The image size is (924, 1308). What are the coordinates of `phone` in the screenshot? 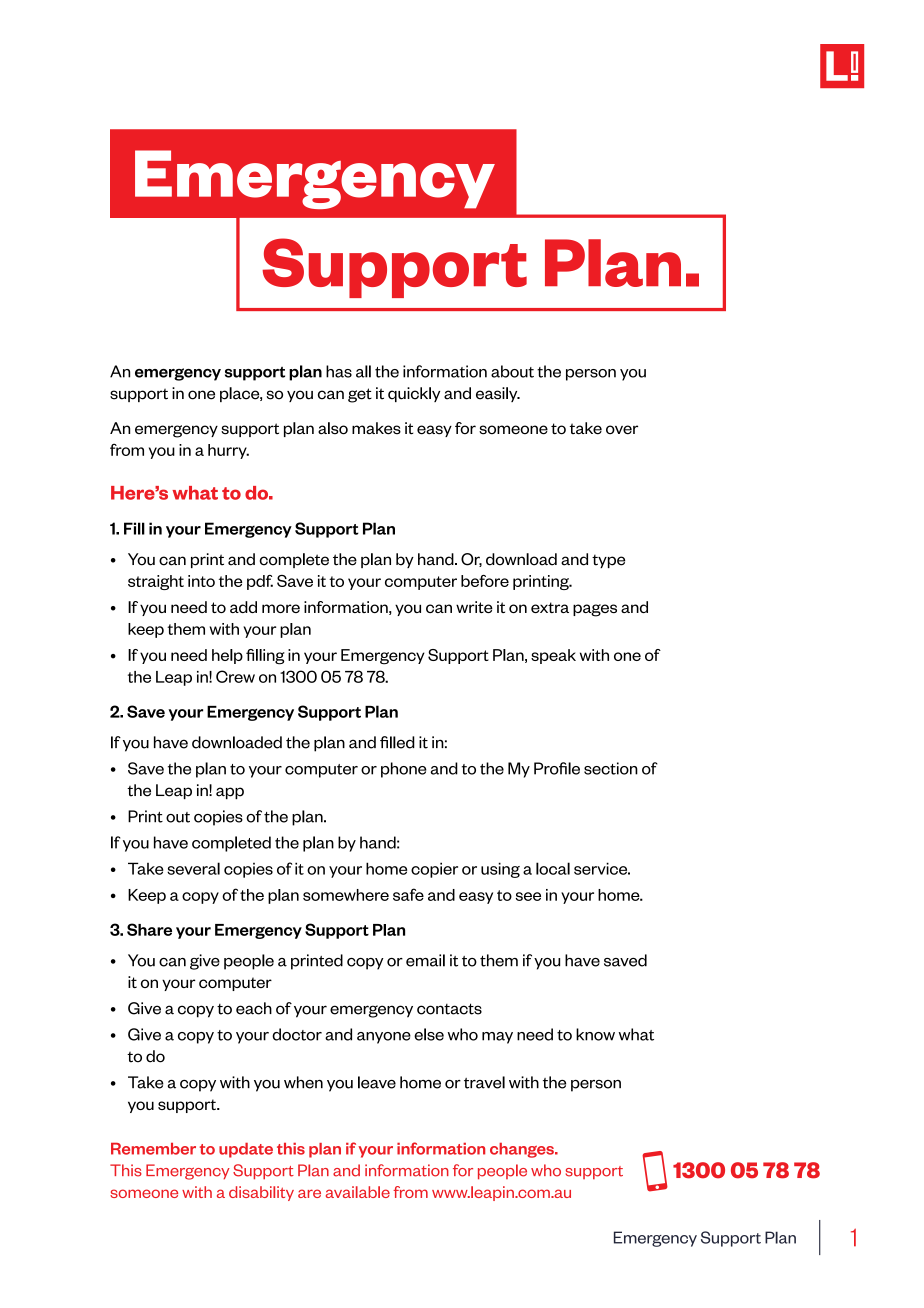 It's located at (404, 770).
